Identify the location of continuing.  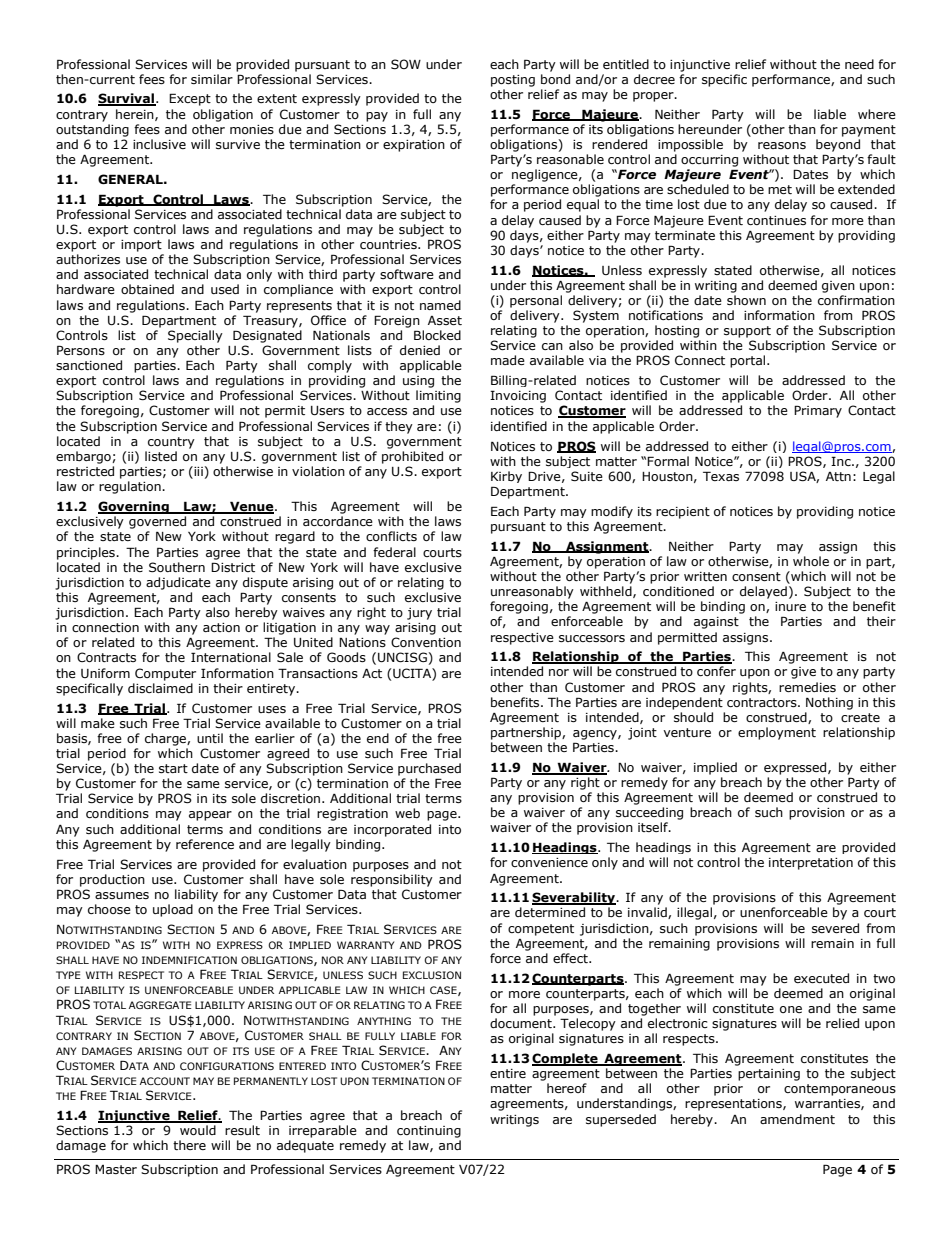
(429, 1132).
